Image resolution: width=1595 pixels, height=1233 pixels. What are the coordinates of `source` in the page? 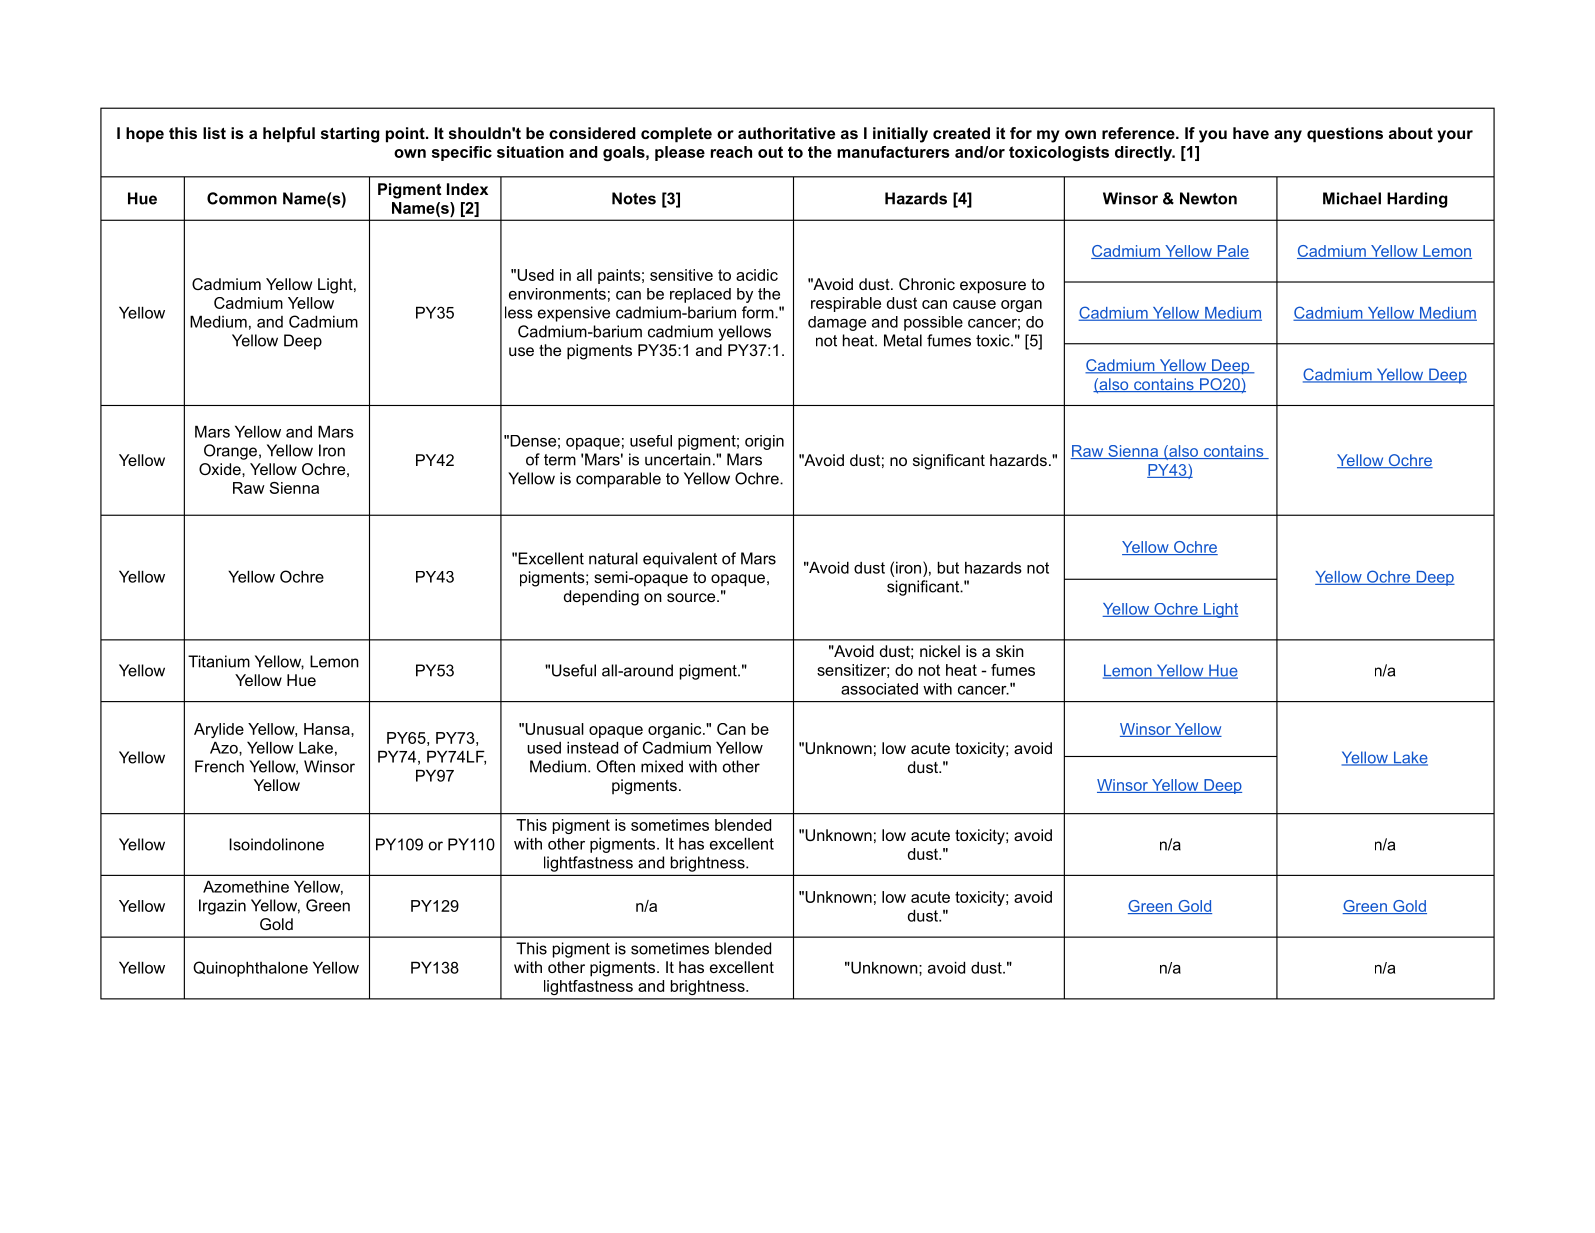 It's located at (692, 597).
